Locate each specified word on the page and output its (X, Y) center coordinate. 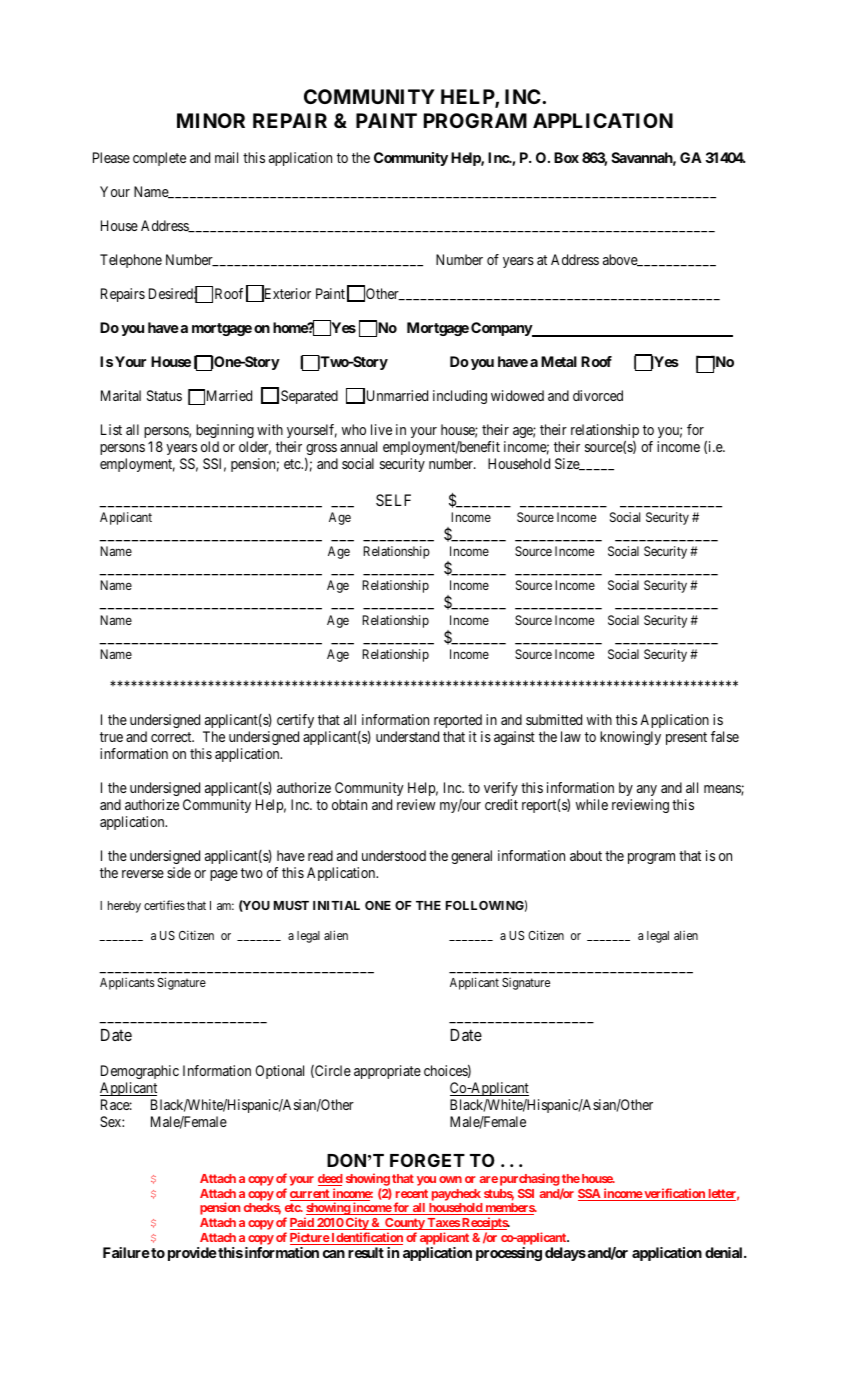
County (404, 1225)
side (179, 872)
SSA (590, 1195)
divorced (598, 395)
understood (394, 855)
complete (159, 159)
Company (502, 329)
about (586, 855)
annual (358, 446)
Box (566, 157)
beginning (225, 431)
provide (192, 1254)
